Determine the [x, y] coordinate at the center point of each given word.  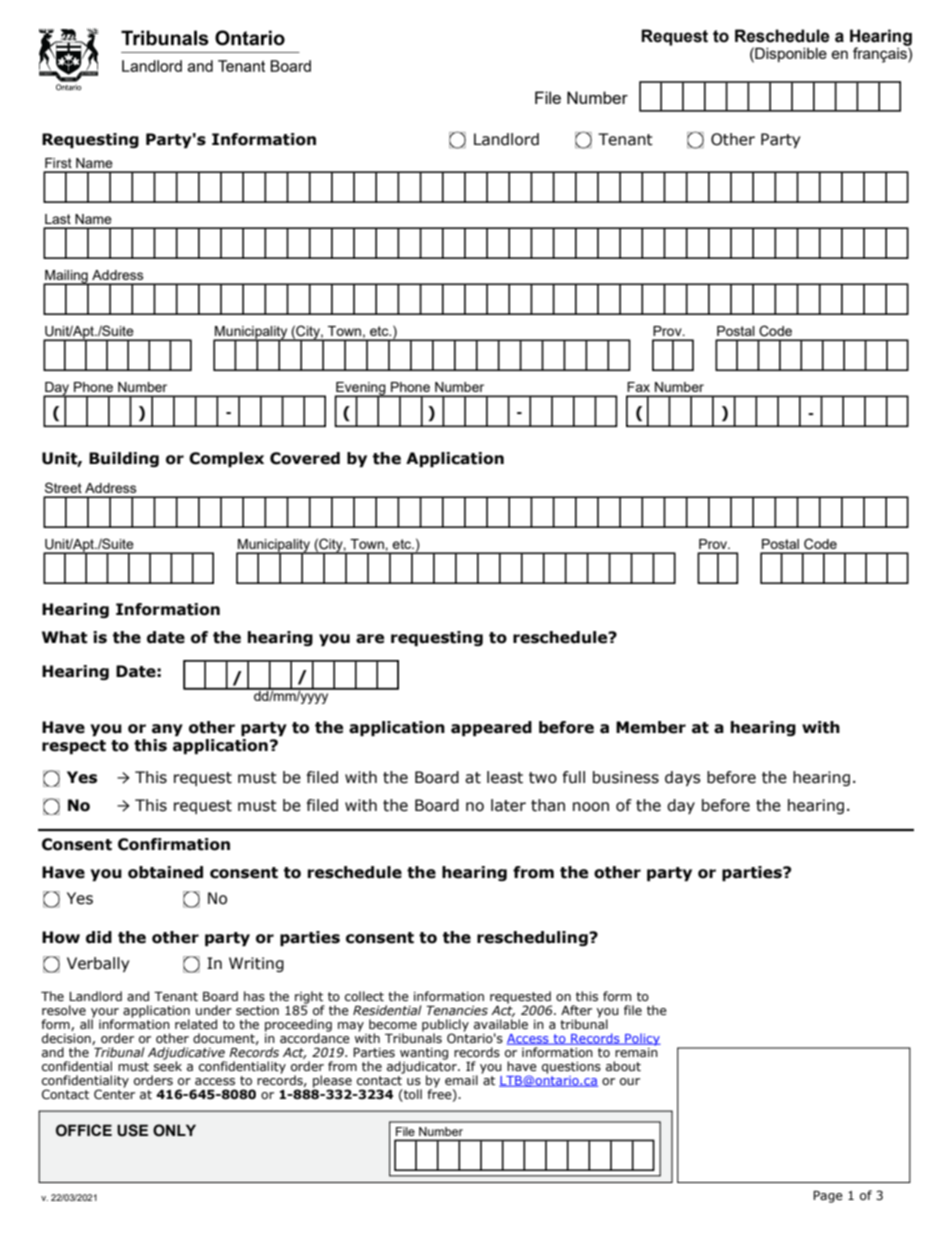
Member [651, 727]
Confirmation [174, 844]
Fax [638, 387]
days [683, 778]
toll [412, 1095]
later [508, 805]
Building [124, 459]
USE [132, 1130]
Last [58, 219]
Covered [305, 458]
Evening [361, 389]
